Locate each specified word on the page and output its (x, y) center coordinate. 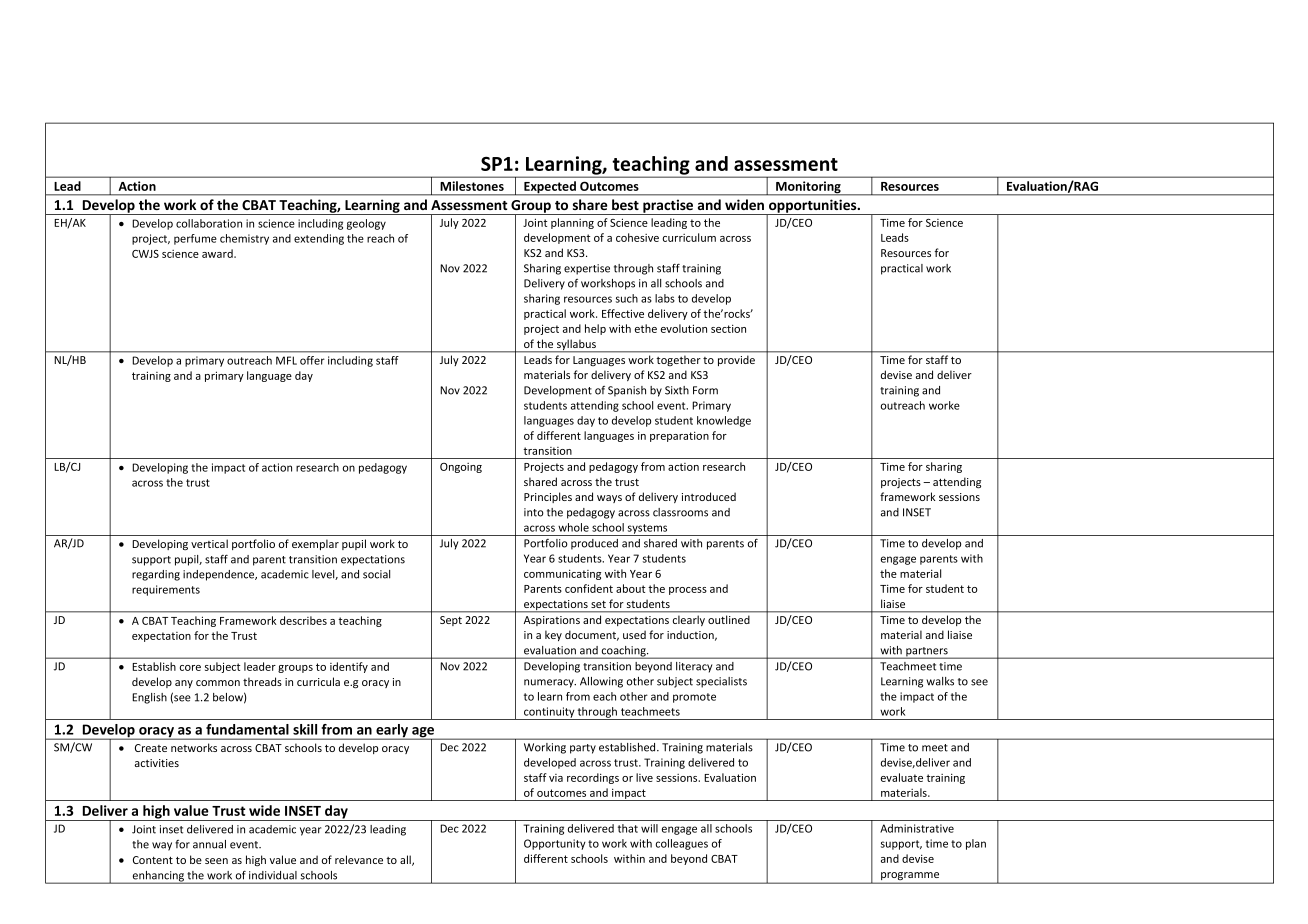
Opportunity (555, 844)
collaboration (209, 223)
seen (216, 861)
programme (910, 877)
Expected (550, 188)
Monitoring (808, 188)
